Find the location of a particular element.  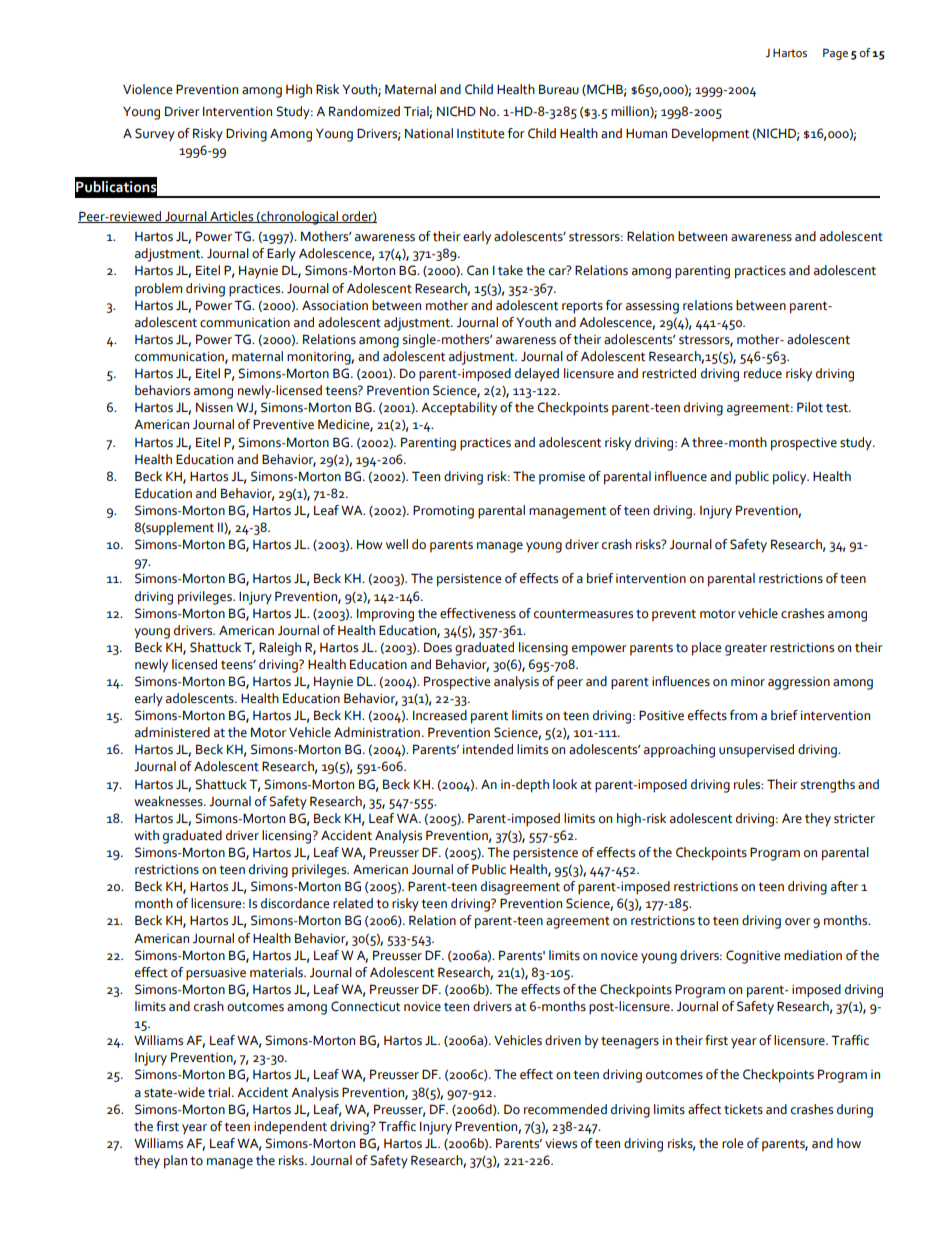

over is located at coordinates (798, 922).
